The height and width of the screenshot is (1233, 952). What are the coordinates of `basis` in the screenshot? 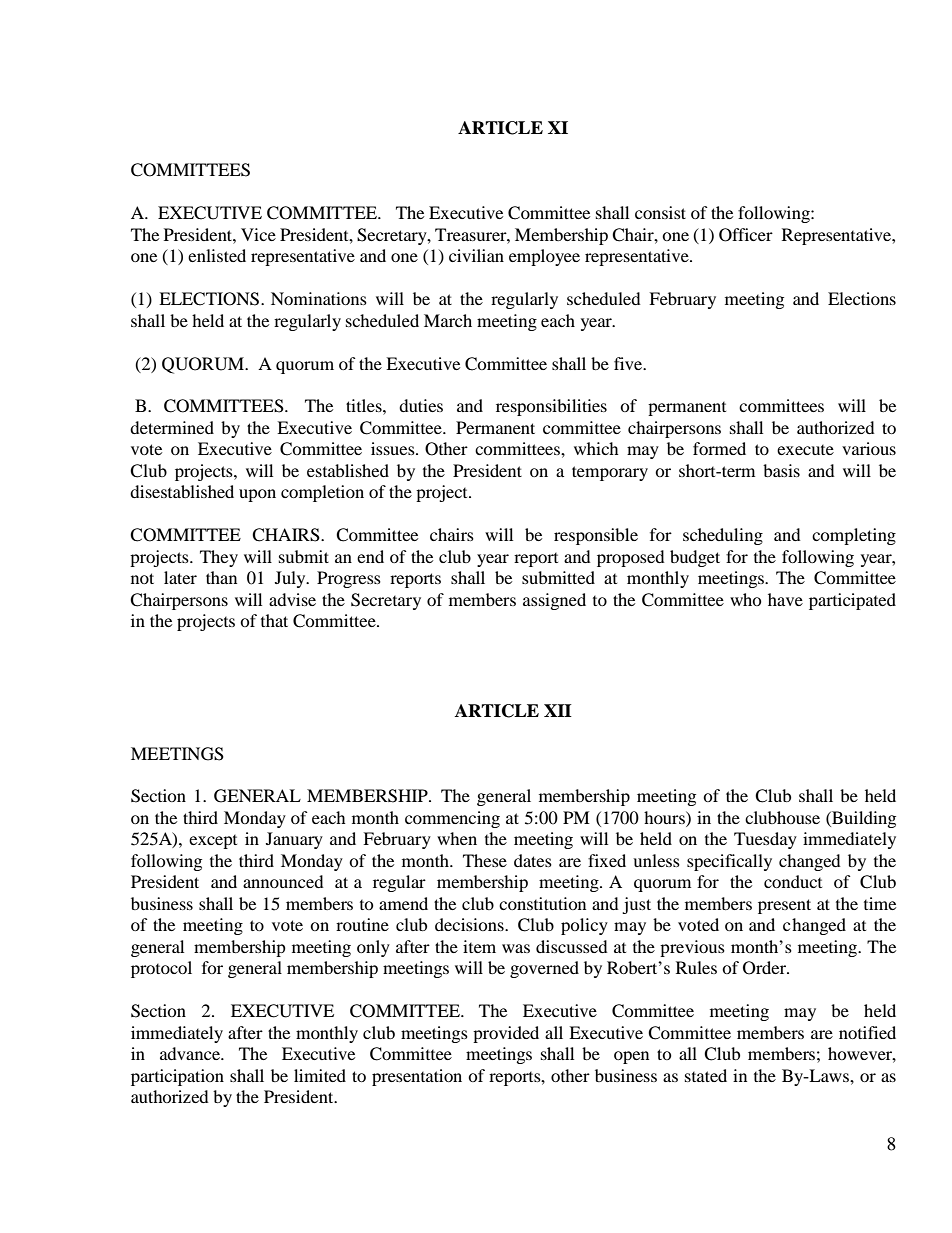 It's located at (781, 470).
